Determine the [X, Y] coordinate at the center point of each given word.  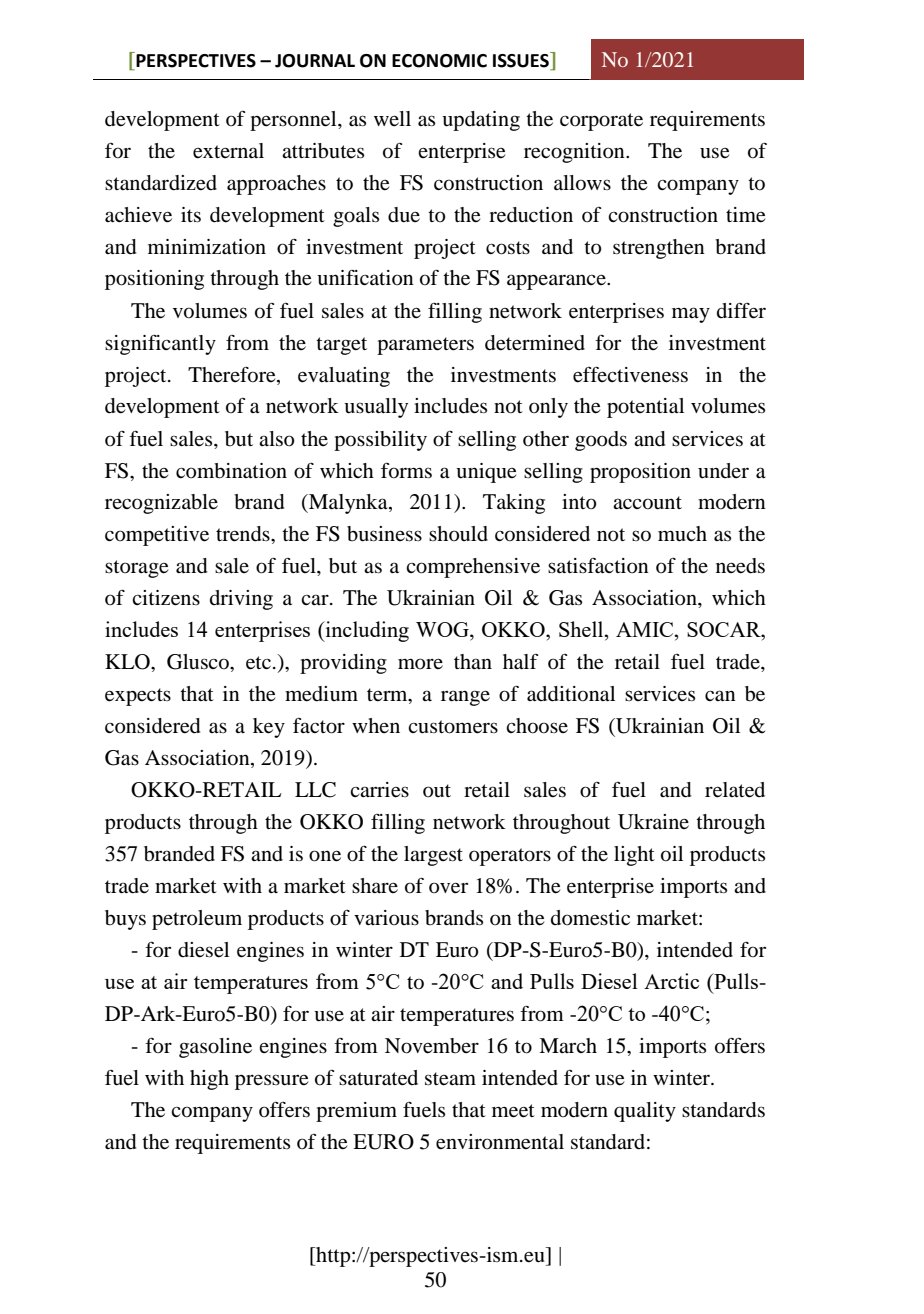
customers [453, 727]
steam [450, 1079]
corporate [601, 122]
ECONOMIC [439, 61]
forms [406, 471]
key [269, 728]
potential [645, 408]
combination [231, 471]
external [228, 151]
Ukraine [653, 822]
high [209, 1080]
